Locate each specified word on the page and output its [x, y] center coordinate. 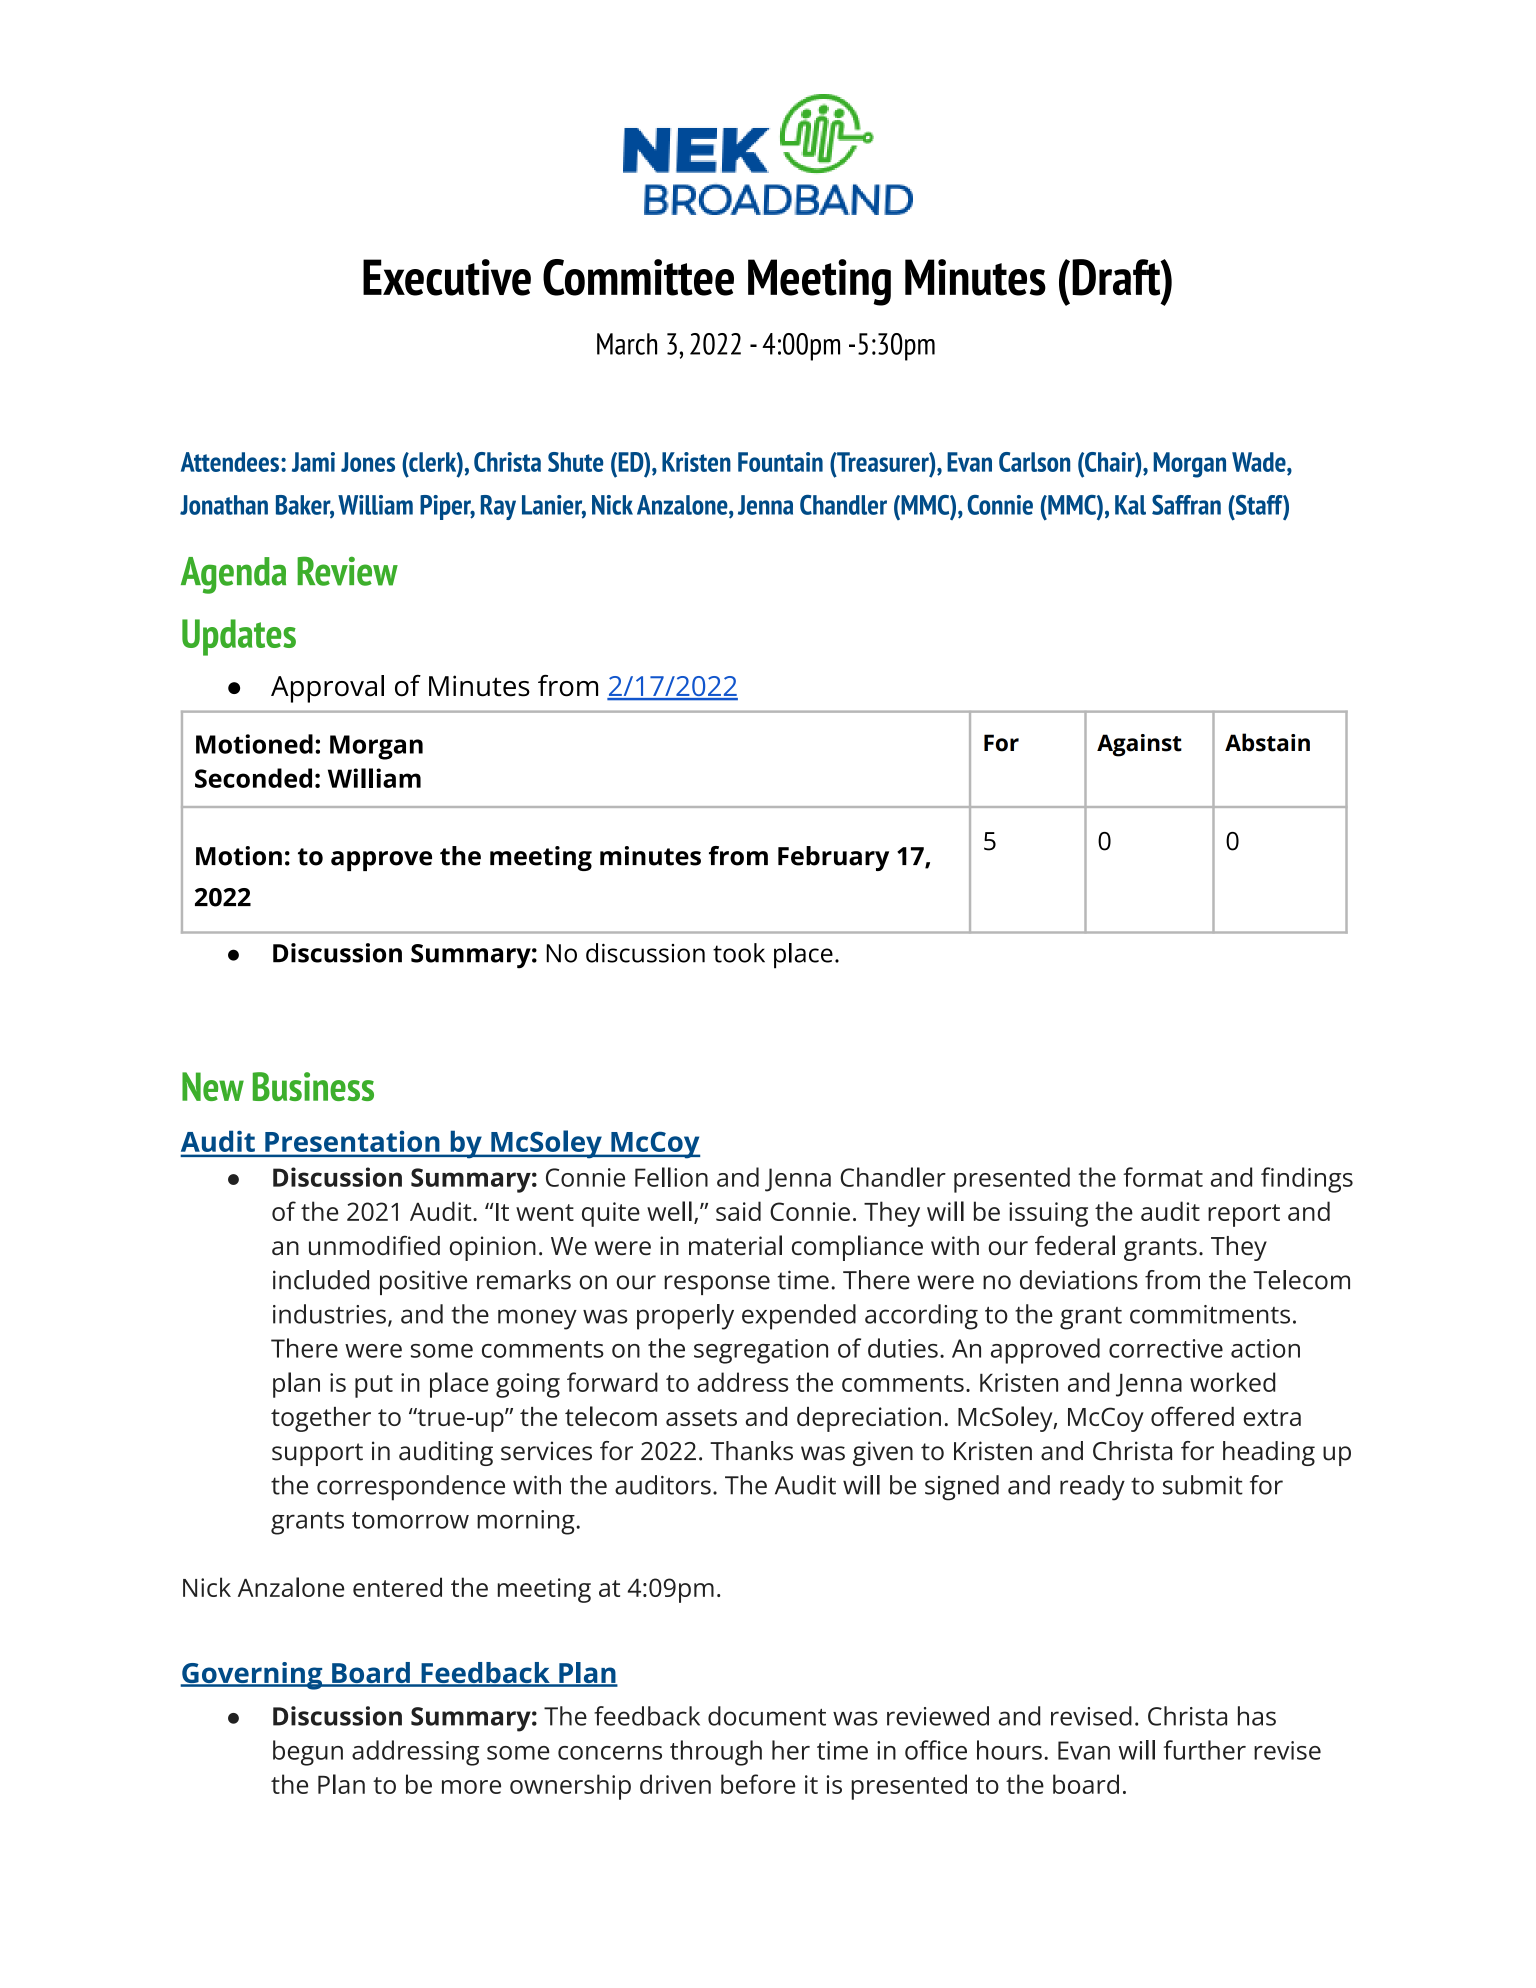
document [767, 1716]
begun [308, 1753]
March [627, 344]
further [1204, 1750]
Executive [447, 277]
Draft [1117, 277]
